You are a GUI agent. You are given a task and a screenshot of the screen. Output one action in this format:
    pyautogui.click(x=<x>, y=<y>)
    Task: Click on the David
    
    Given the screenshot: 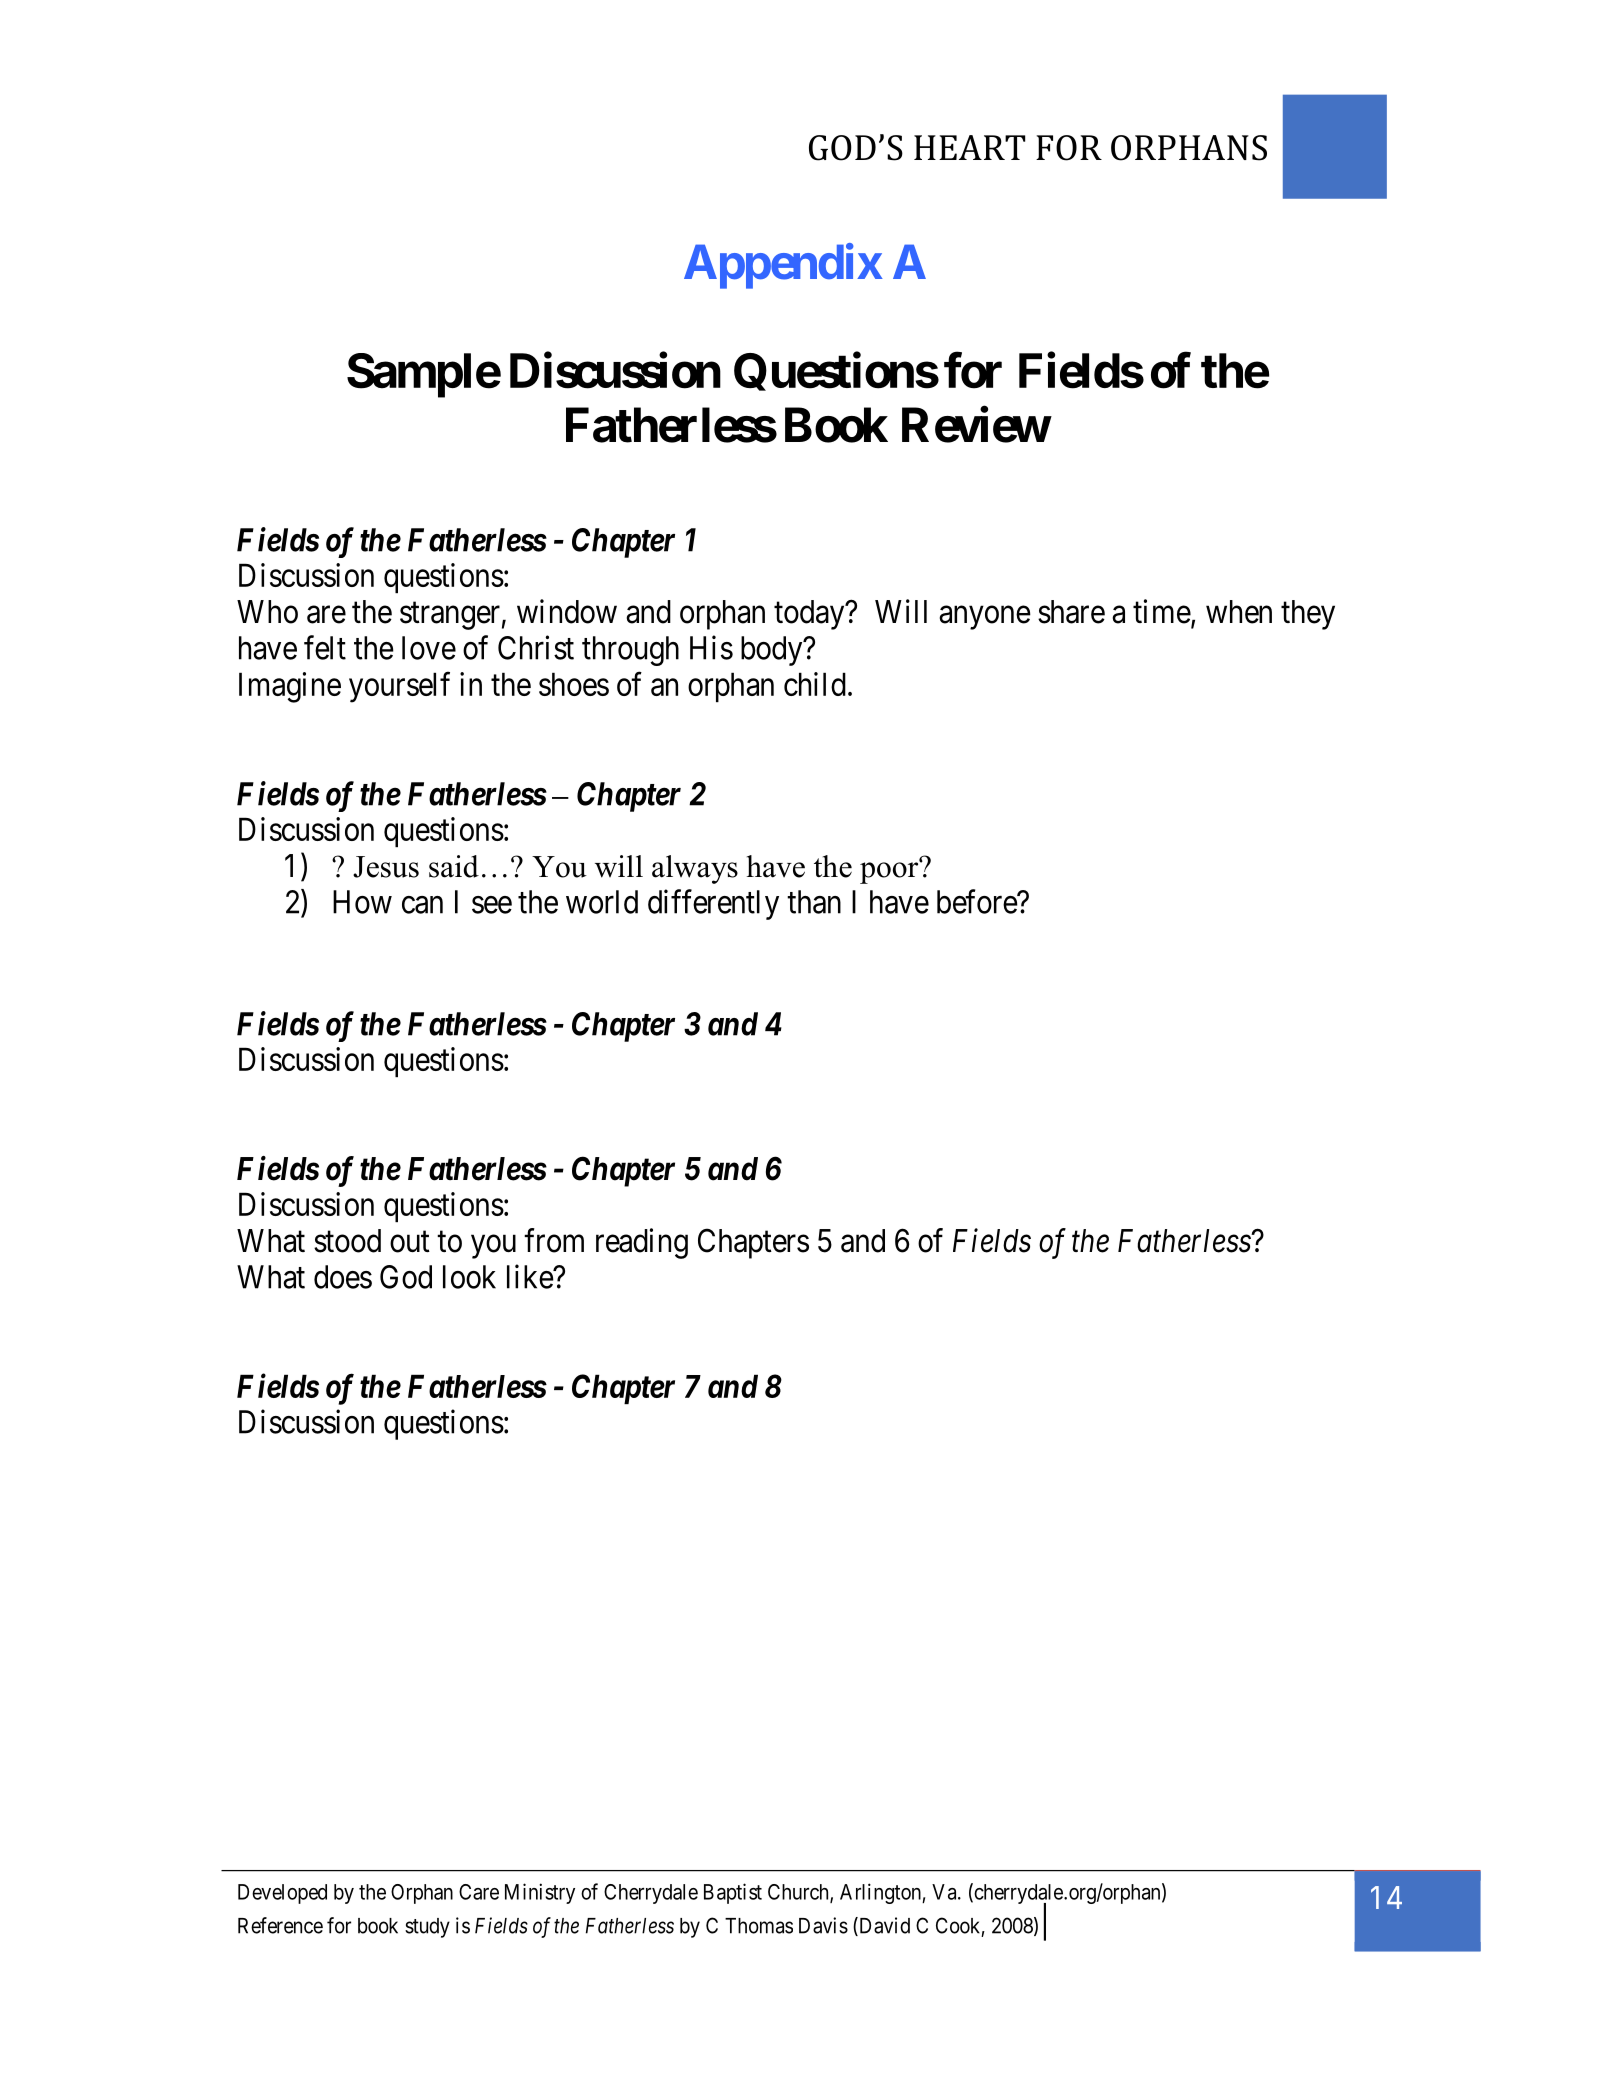 What is the action you would take?
    pyautogui.click(x=883, y=1926)
